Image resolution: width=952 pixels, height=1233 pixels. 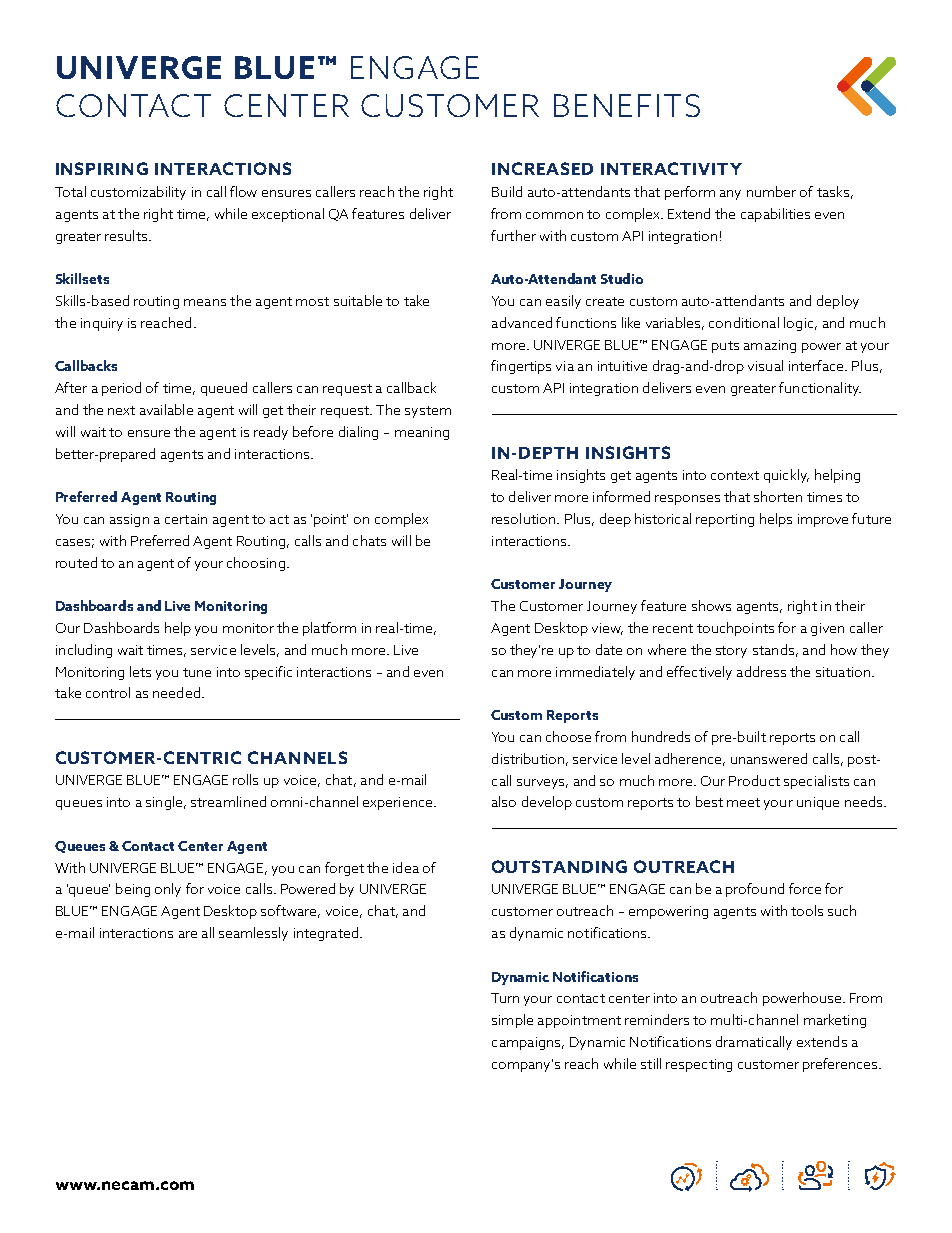 What do you see at coordinates (525, 518) in the page?
I see `resolution` at bounding box center [525, 518].
